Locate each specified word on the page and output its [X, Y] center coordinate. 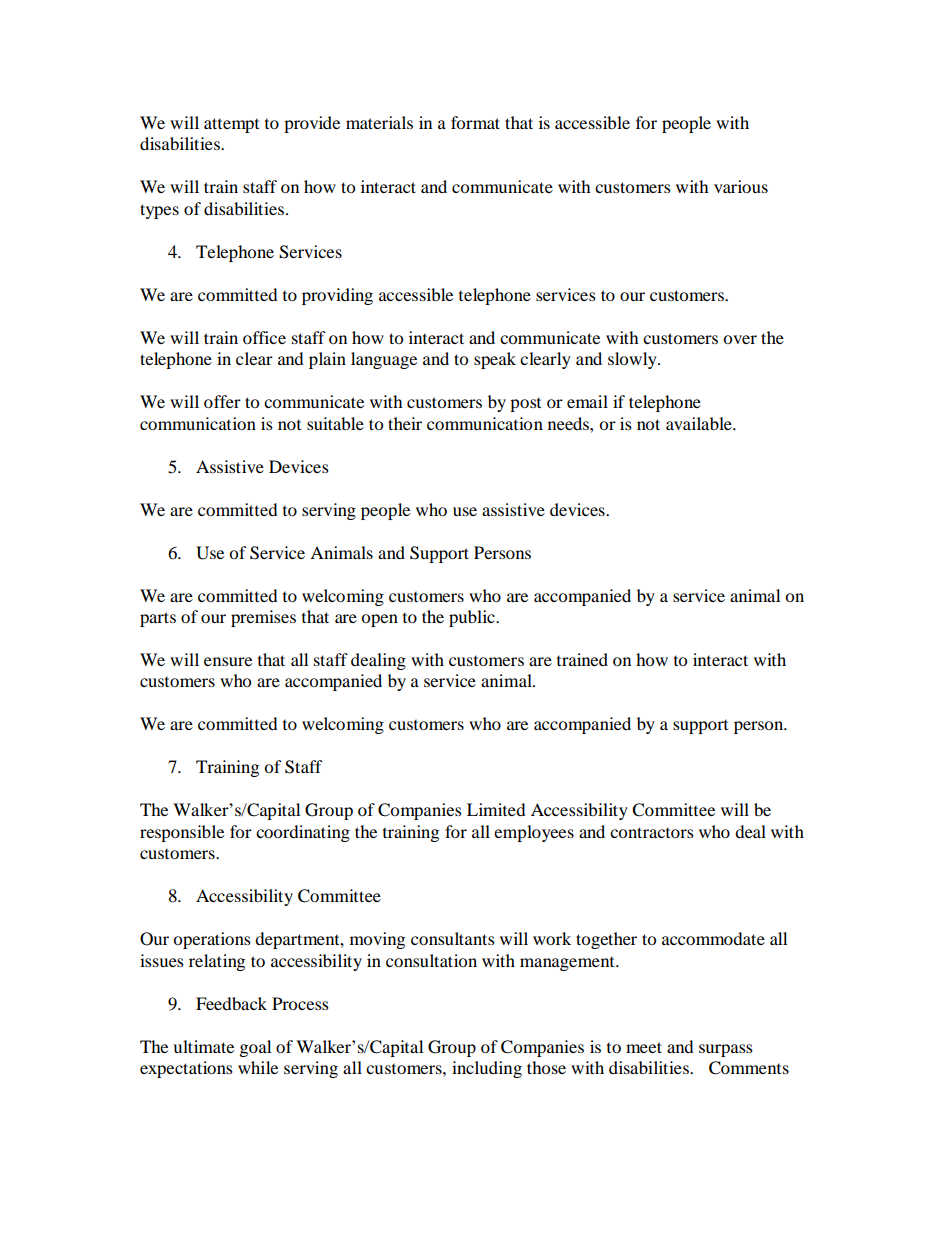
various [741, 186]
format [475, 122]
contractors [652, 832]
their [405, 423]
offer [222, 401]
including [487, 1069]
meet [644, 1047]
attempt [231, 125]
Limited [496, 809]
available [700, 423]
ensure [228, 661]
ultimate [203, 1046]
